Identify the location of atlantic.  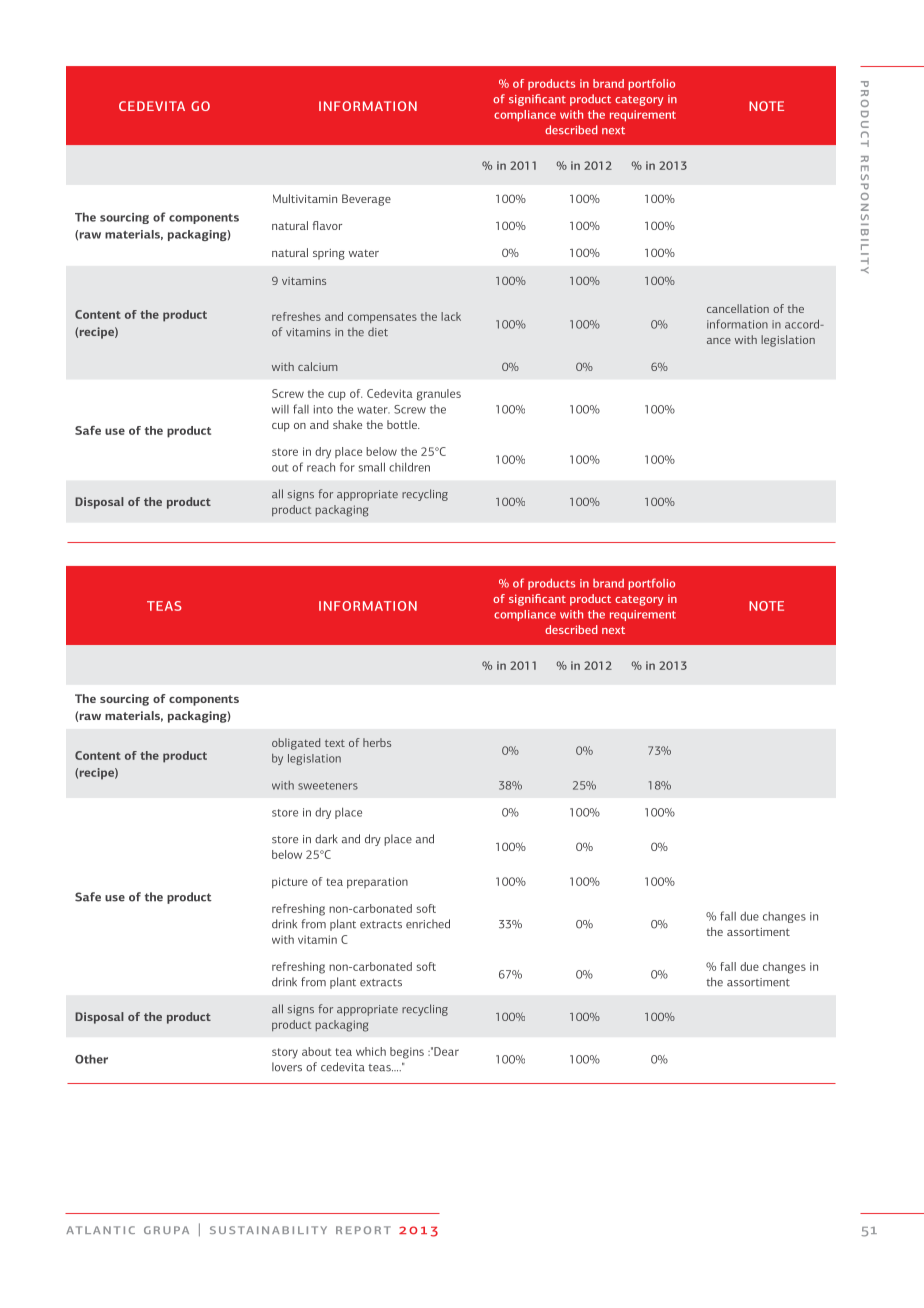
(100, 1230).
